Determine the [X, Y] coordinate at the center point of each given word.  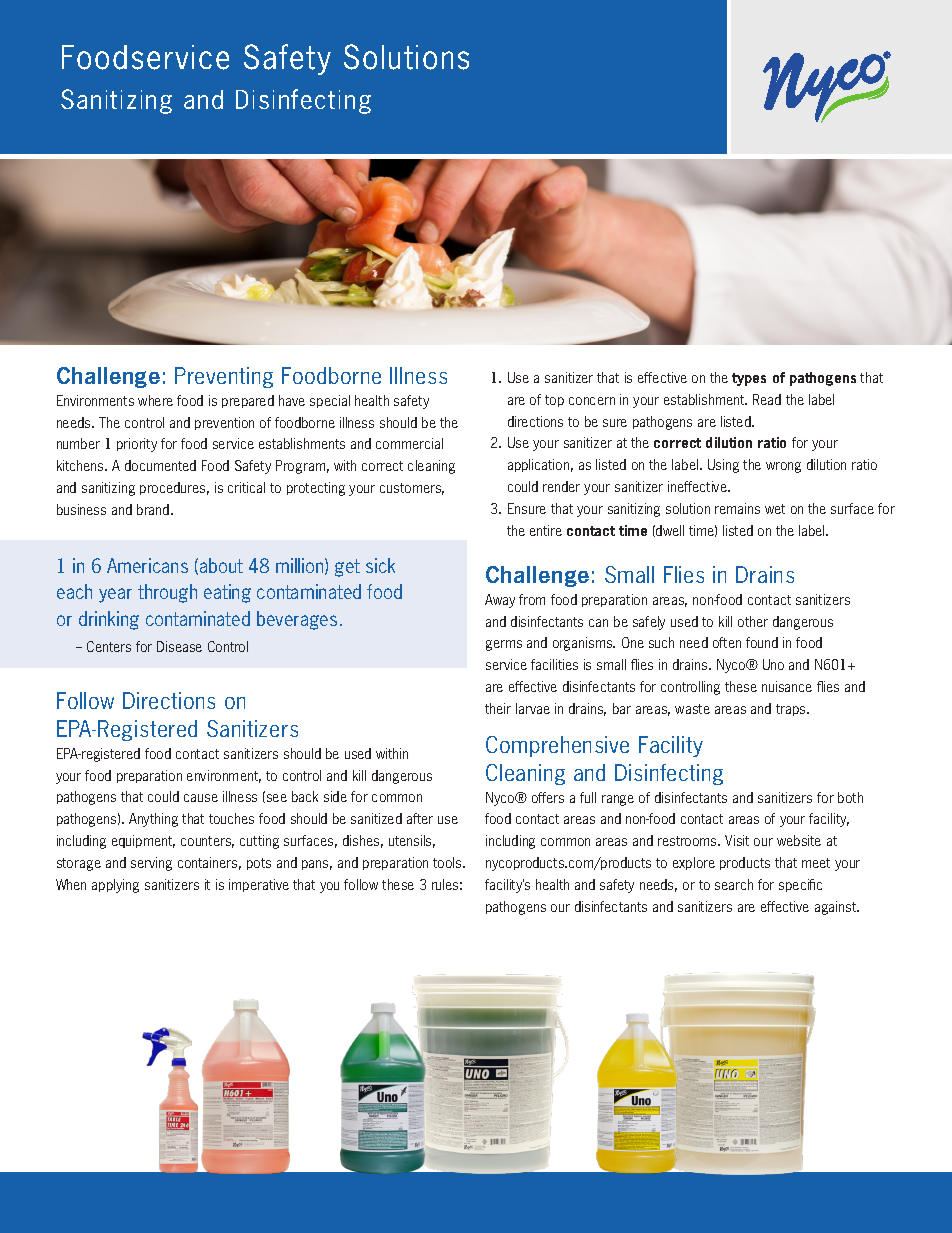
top [554, 401]
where [155, 400]
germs [504, 645]
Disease [179, 646]
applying [115, 886]
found [762, 642]
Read [767, 399]
